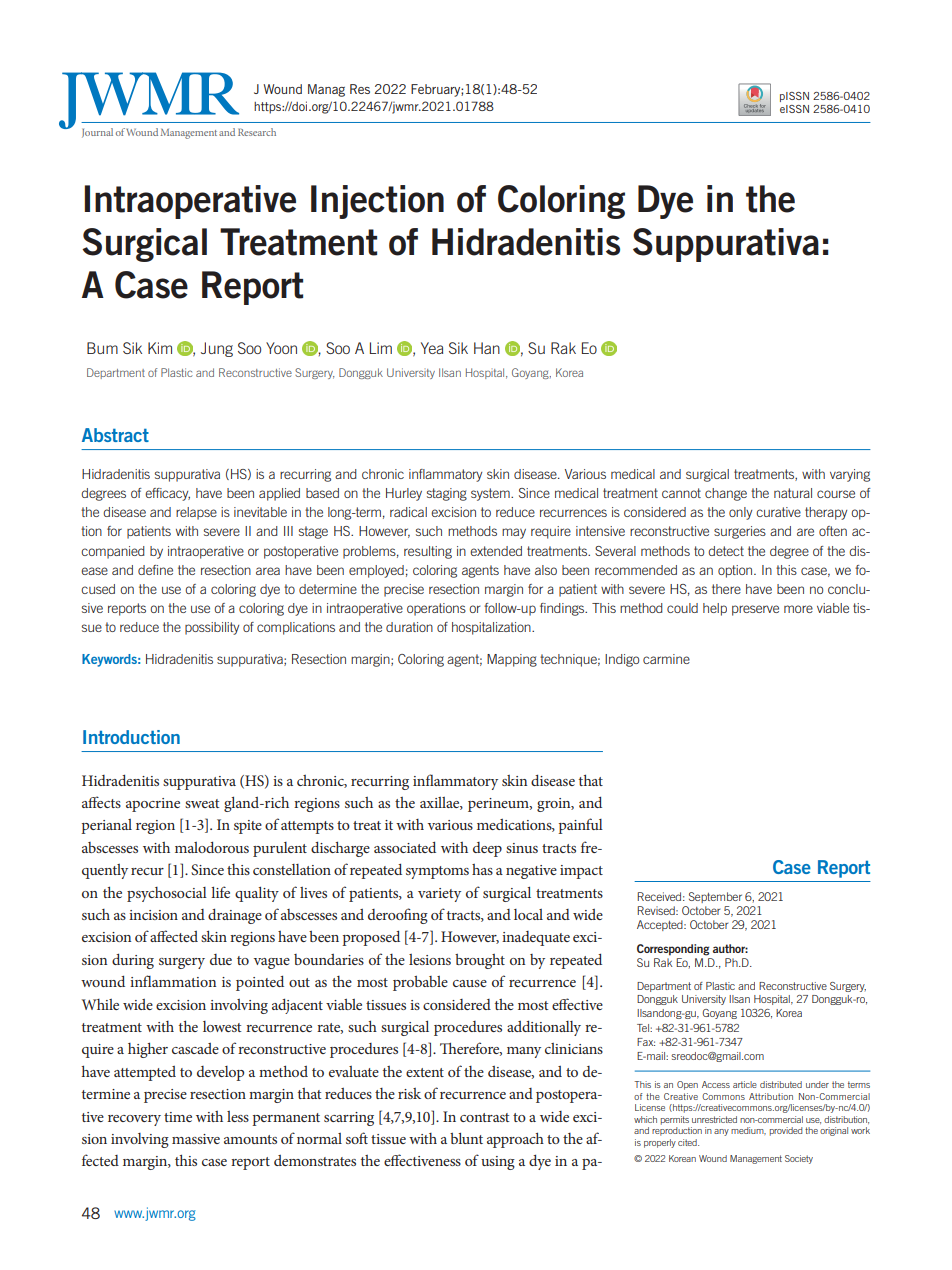 Image resolution: width=952 pixels, height=1270 pixels. I want to click on varying, so click(850, 475).
